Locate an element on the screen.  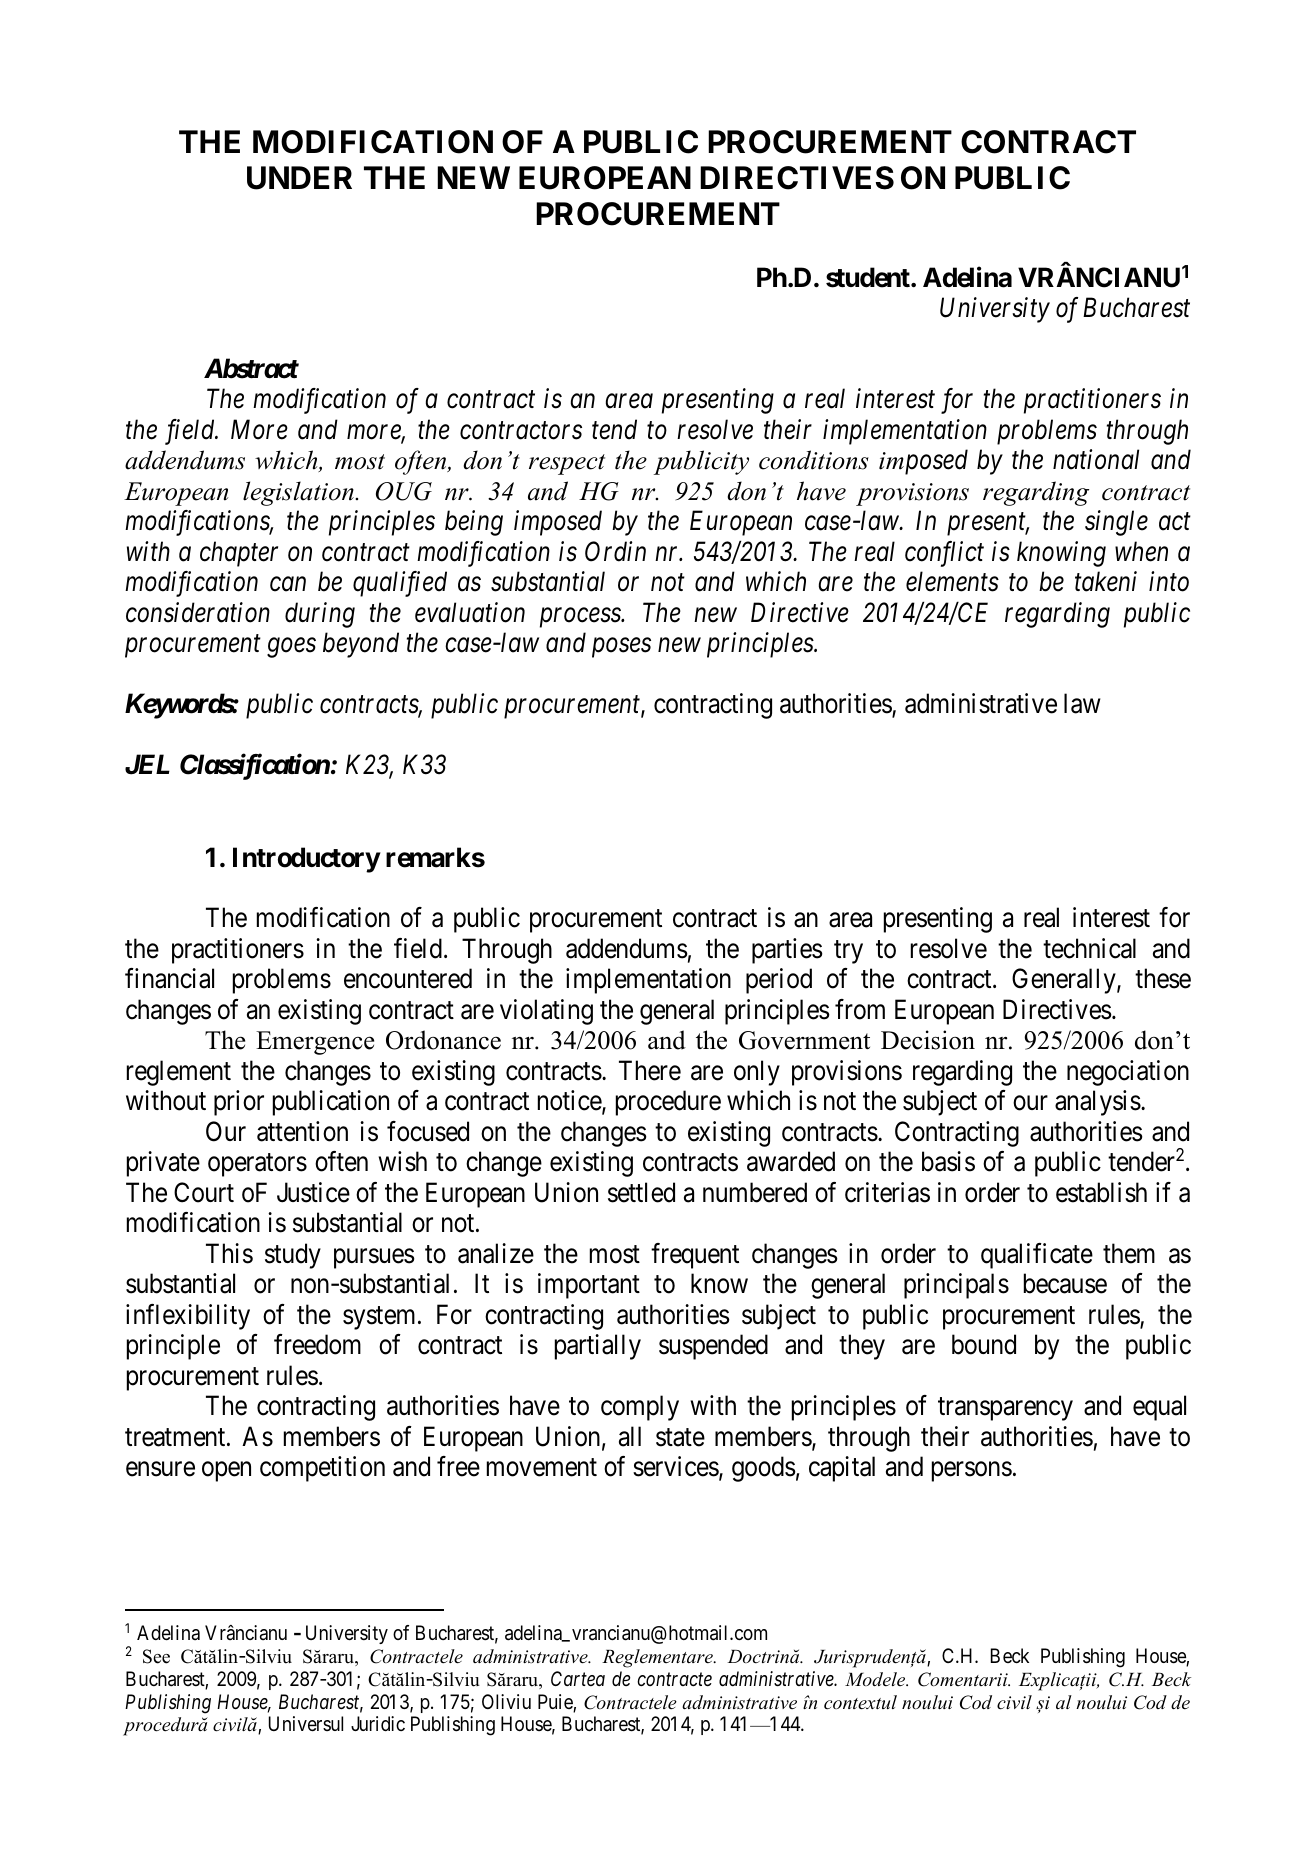
national is located at coordinates (1096, 459).
